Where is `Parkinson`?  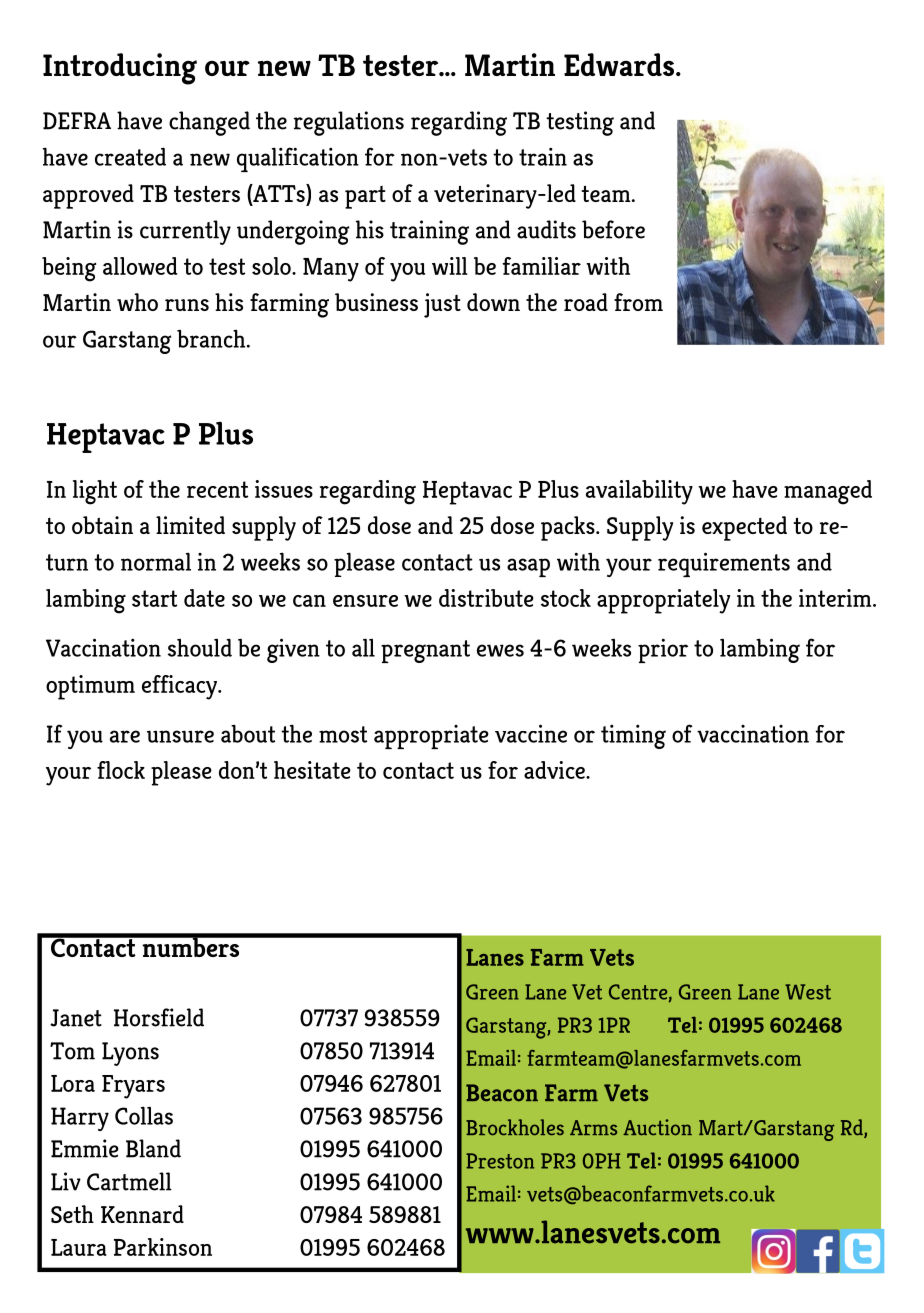
Parkinson is located at coordinates (163, 1247).
